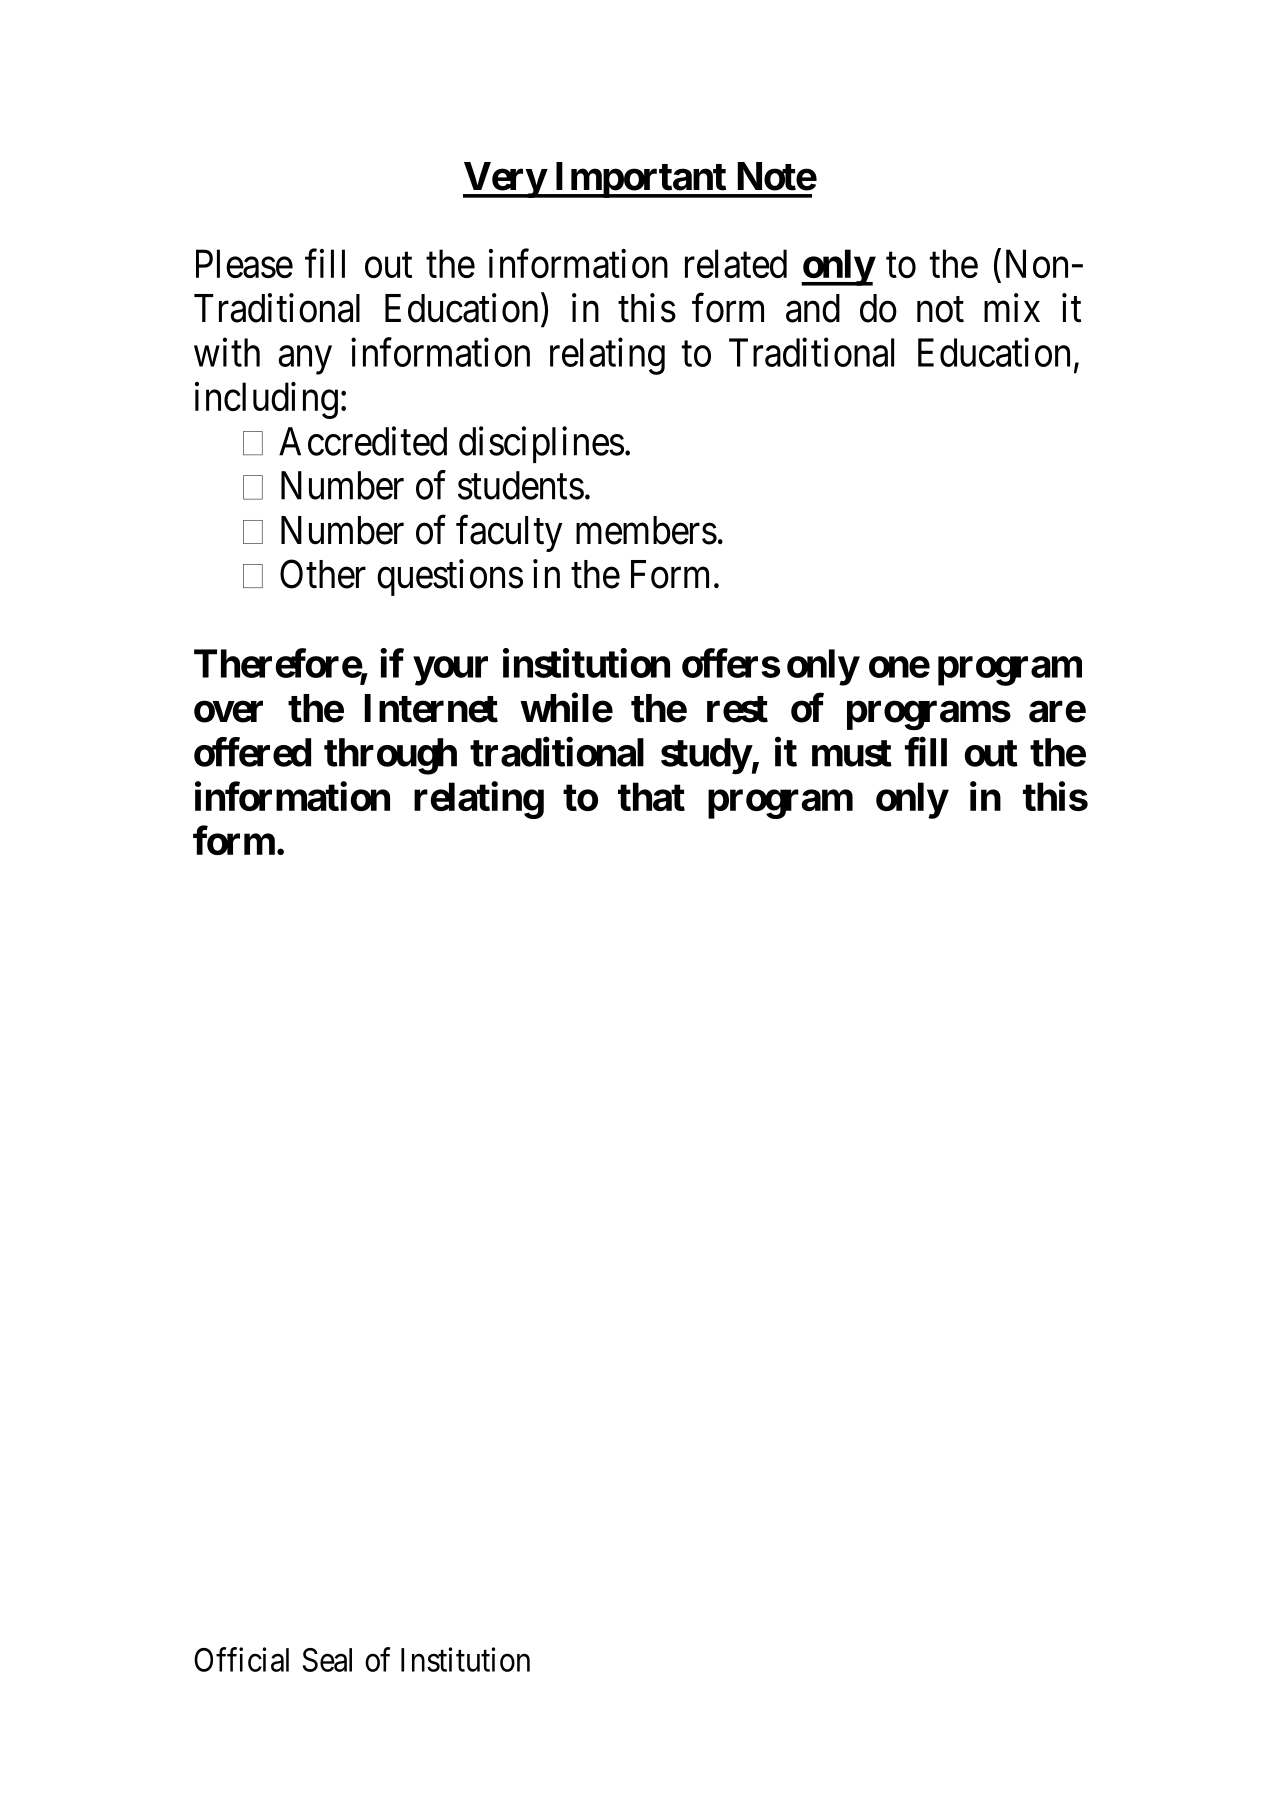 The height and width of the screenshot is (1803, 1275). Describe the element at coordinates (651, 796) in the screenshot. I see `that` at that location.
